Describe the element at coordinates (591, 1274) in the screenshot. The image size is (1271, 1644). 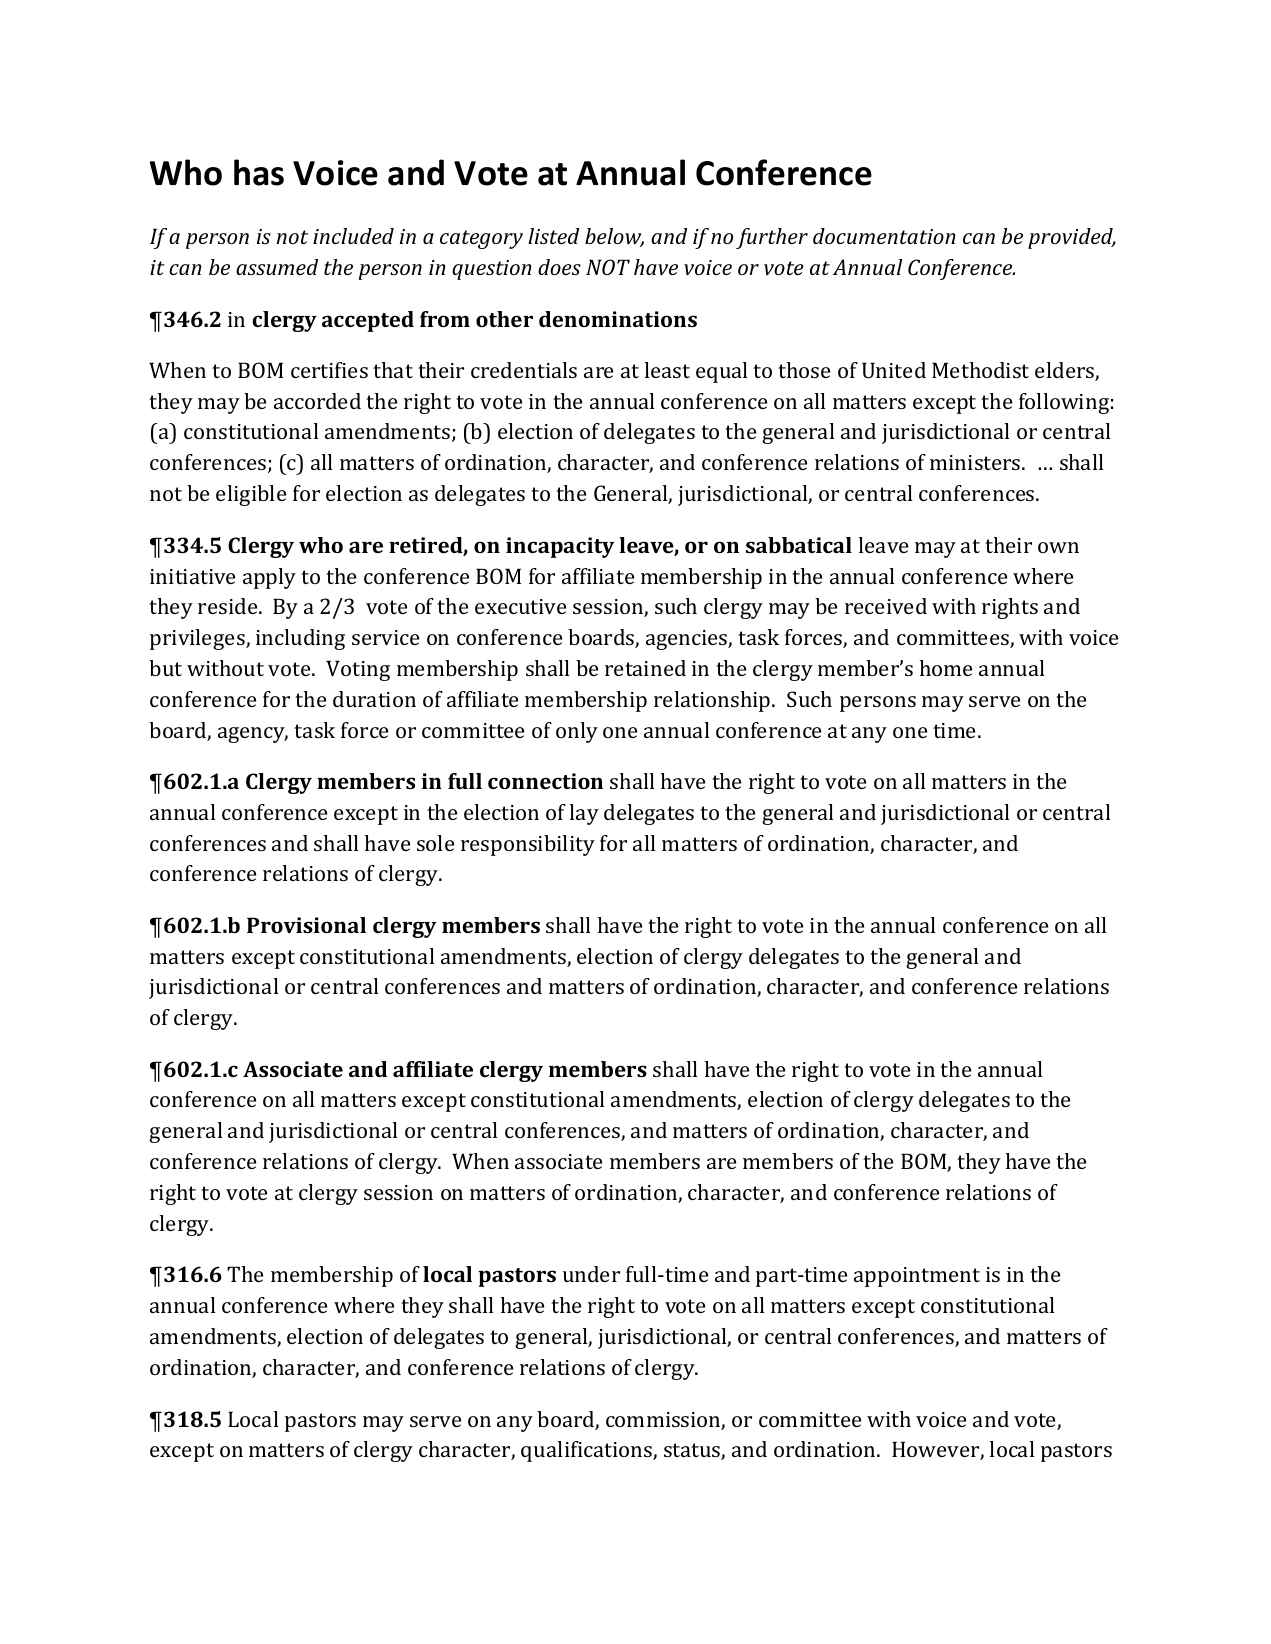
I see `under` at that location.
